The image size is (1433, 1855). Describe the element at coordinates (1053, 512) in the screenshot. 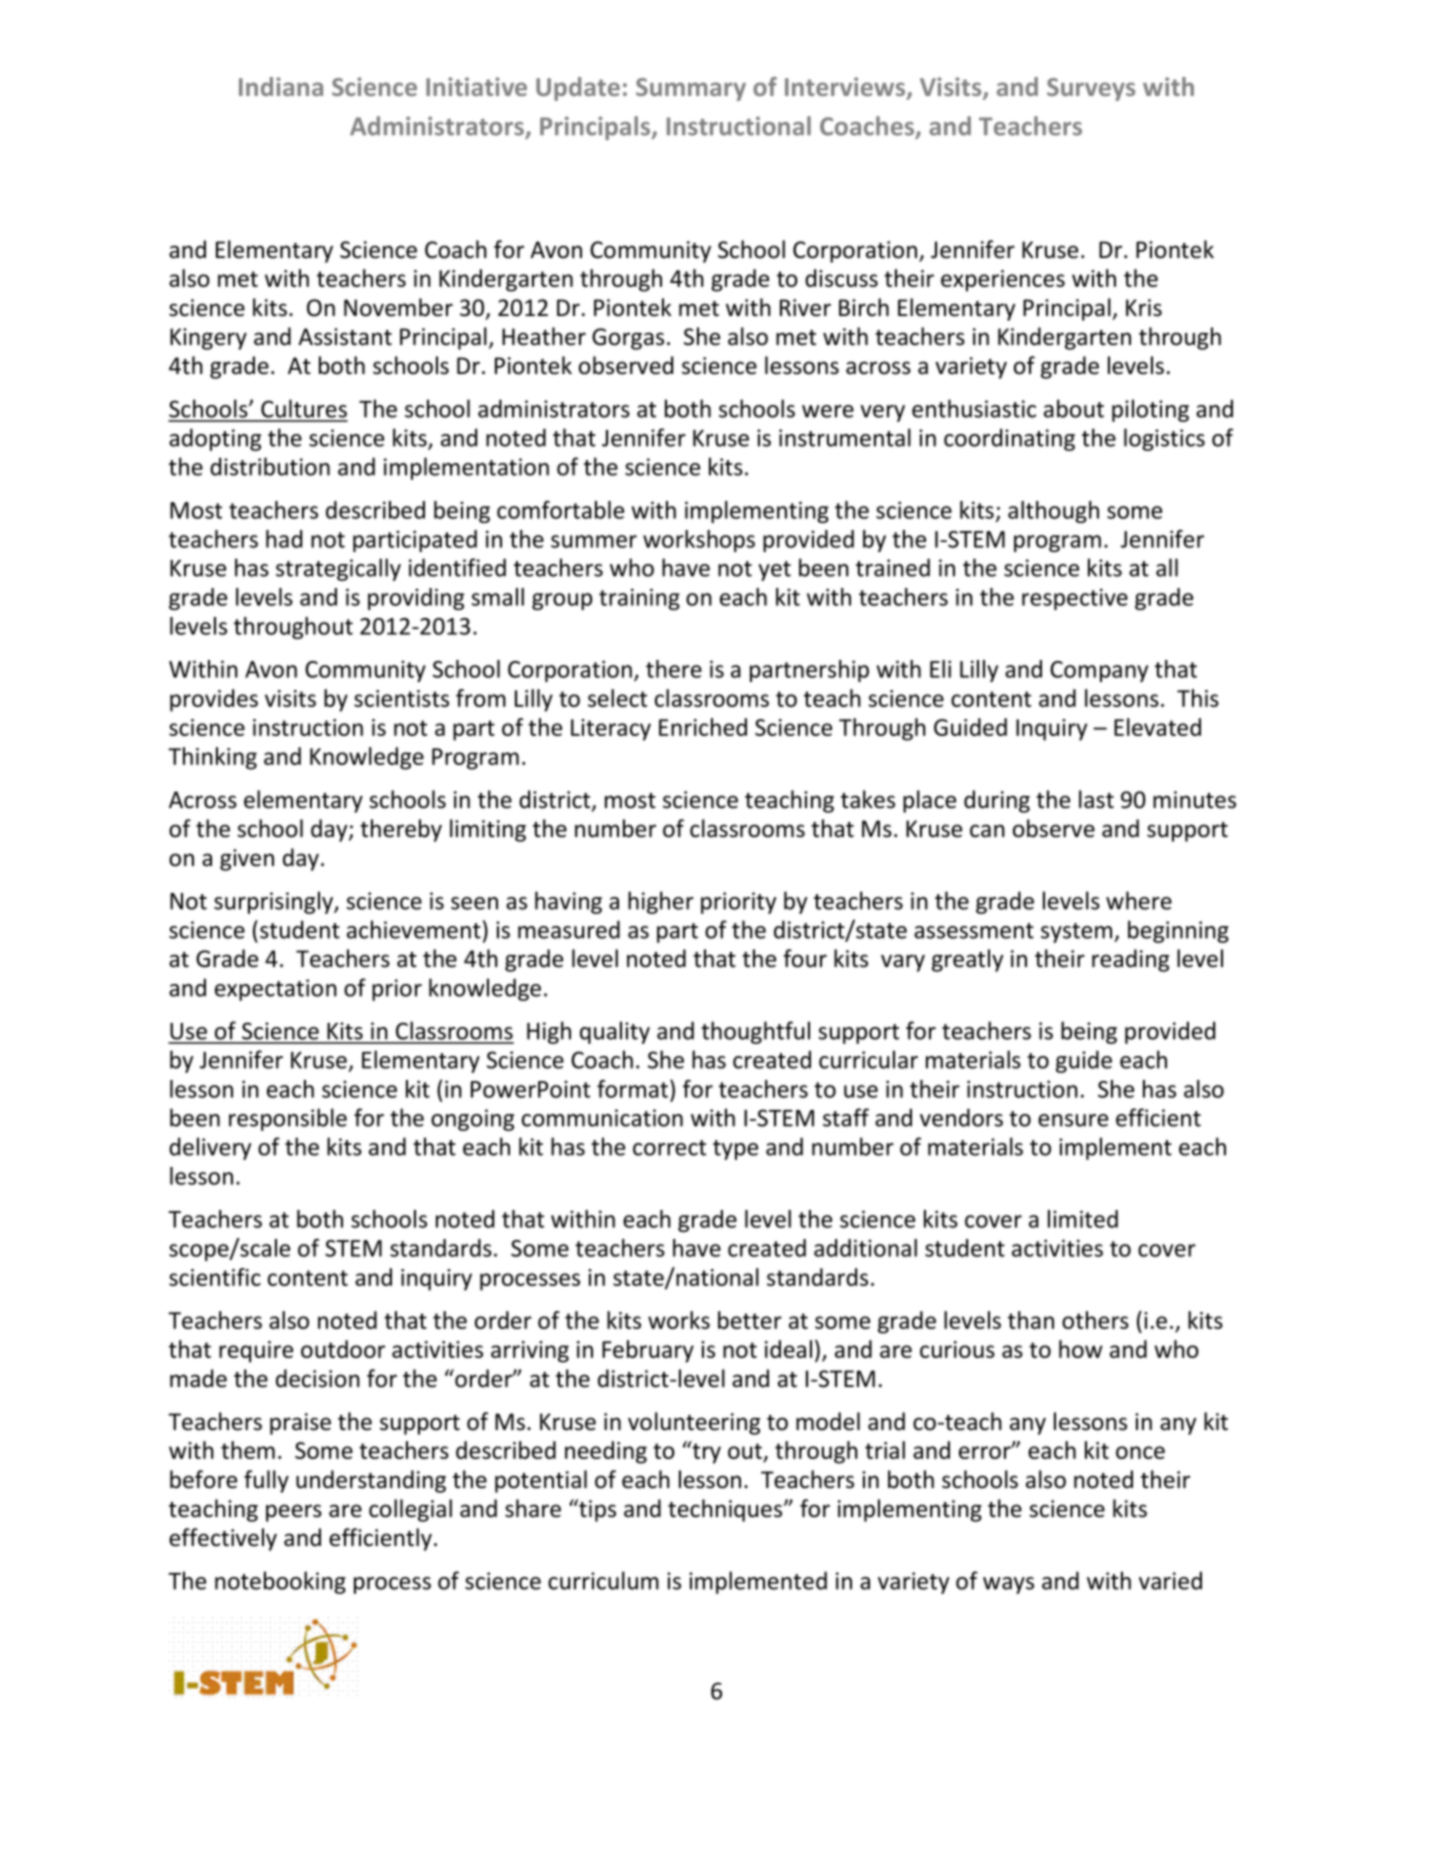

I see `although` at that location.
